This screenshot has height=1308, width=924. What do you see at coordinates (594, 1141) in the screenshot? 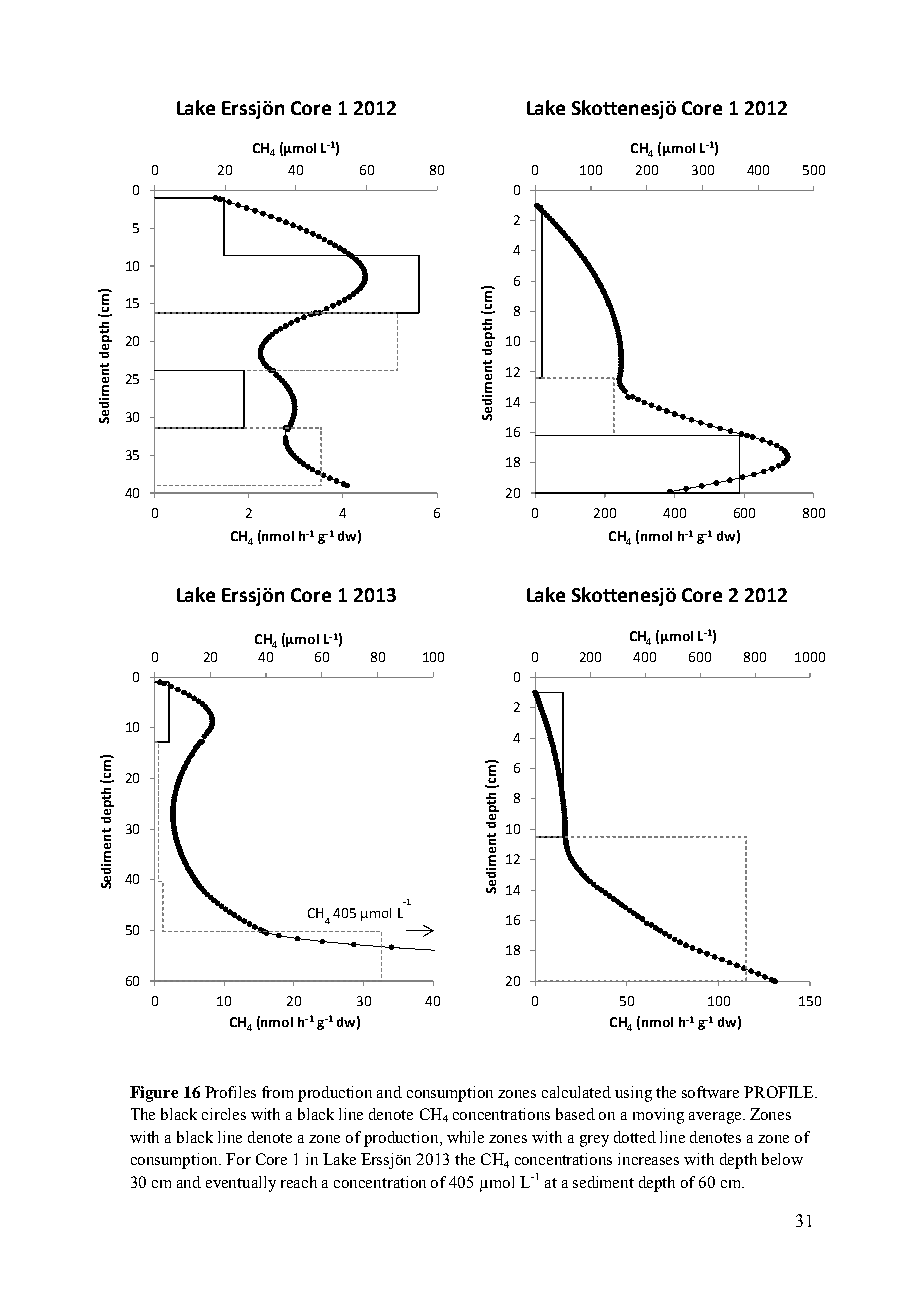
I see `grey` at bounding box center [594, 1141].
